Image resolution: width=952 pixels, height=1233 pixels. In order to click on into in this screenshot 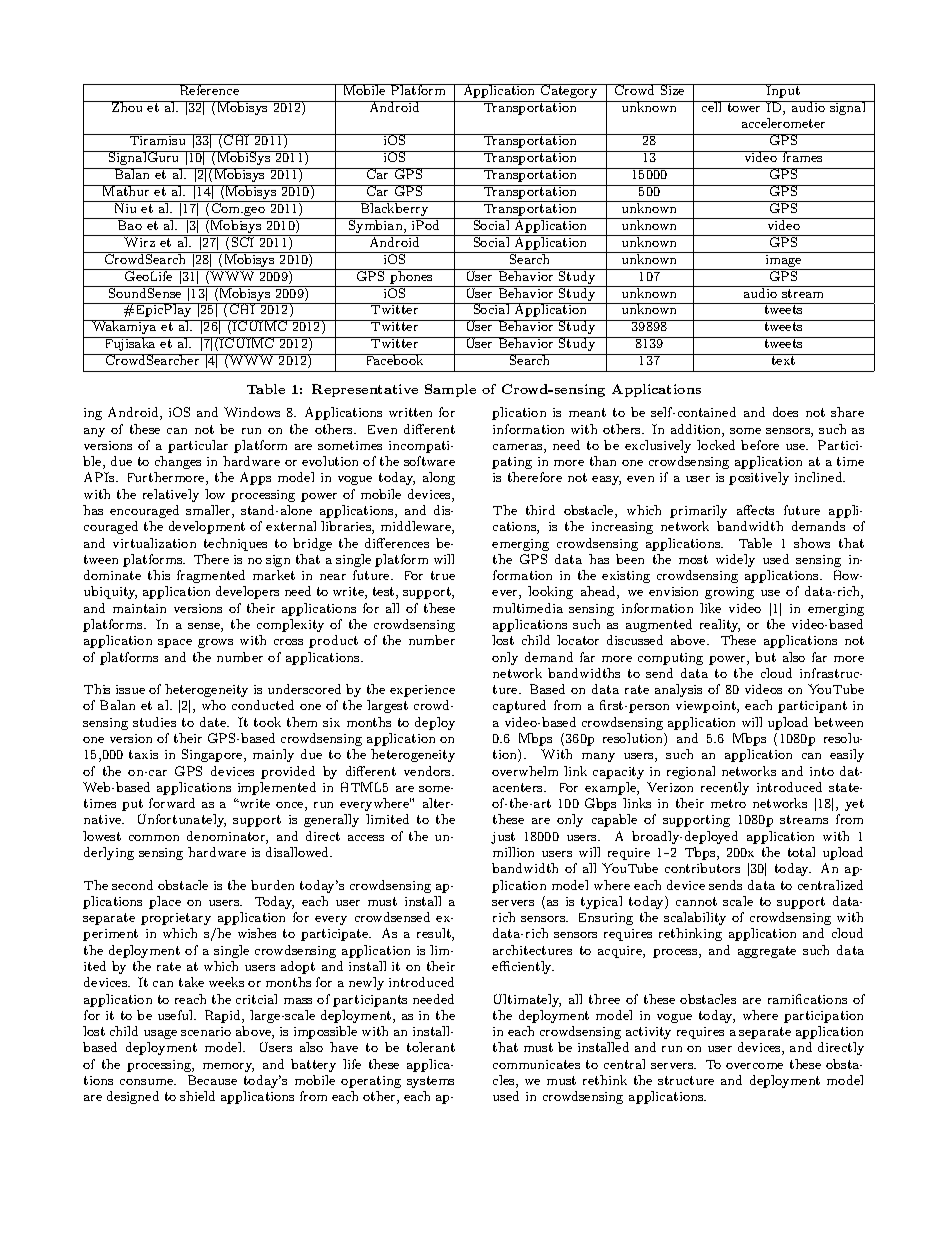, I will do `click(822, 771)`.
